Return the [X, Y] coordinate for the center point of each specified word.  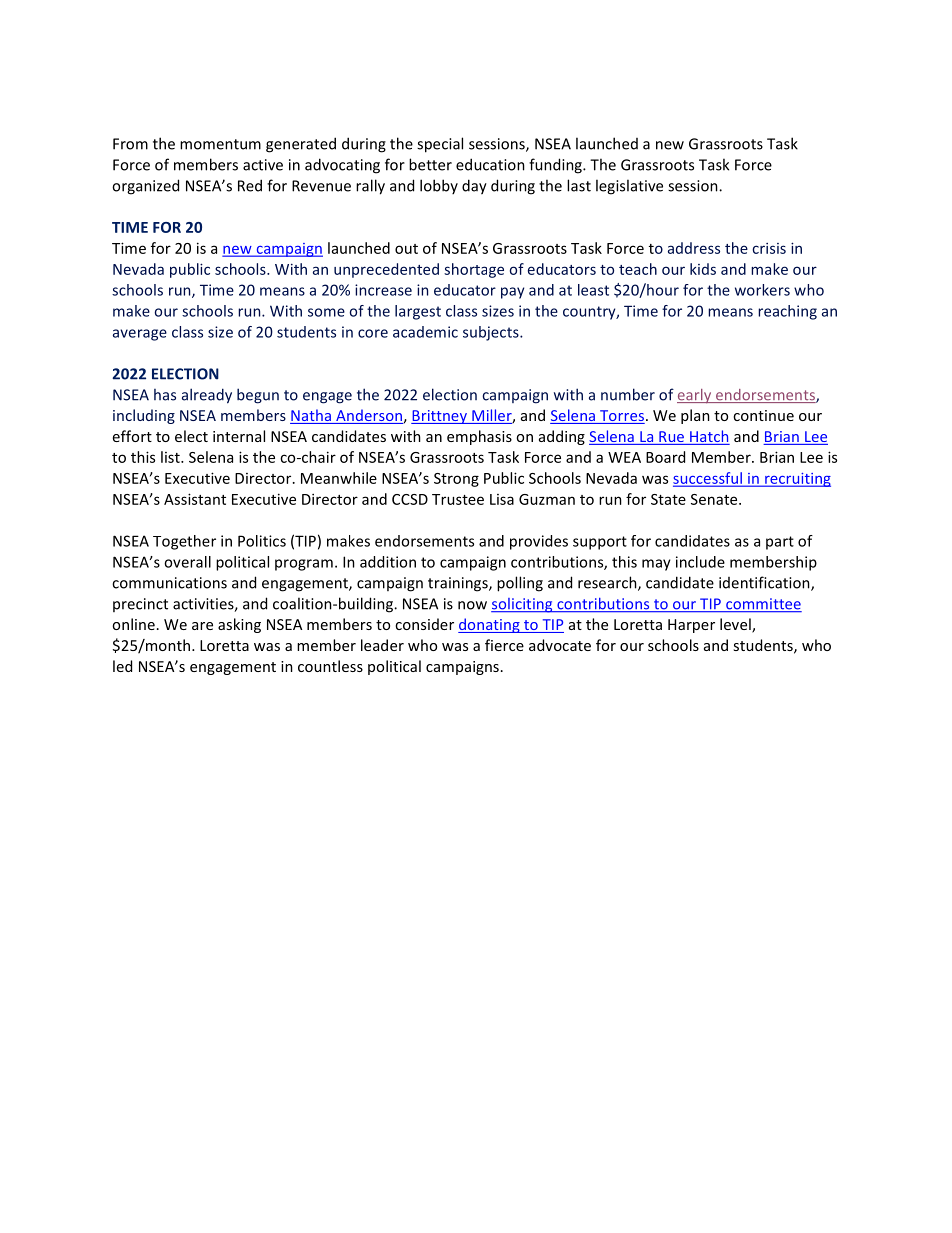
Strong [456, 480]
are [202, 626]
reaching [787, 312]
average [140, 335]
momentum [220, 144]
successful [708, 479]
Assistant [195, 499]
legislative [629, 187]
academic [425, 332]
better [430, 164]
